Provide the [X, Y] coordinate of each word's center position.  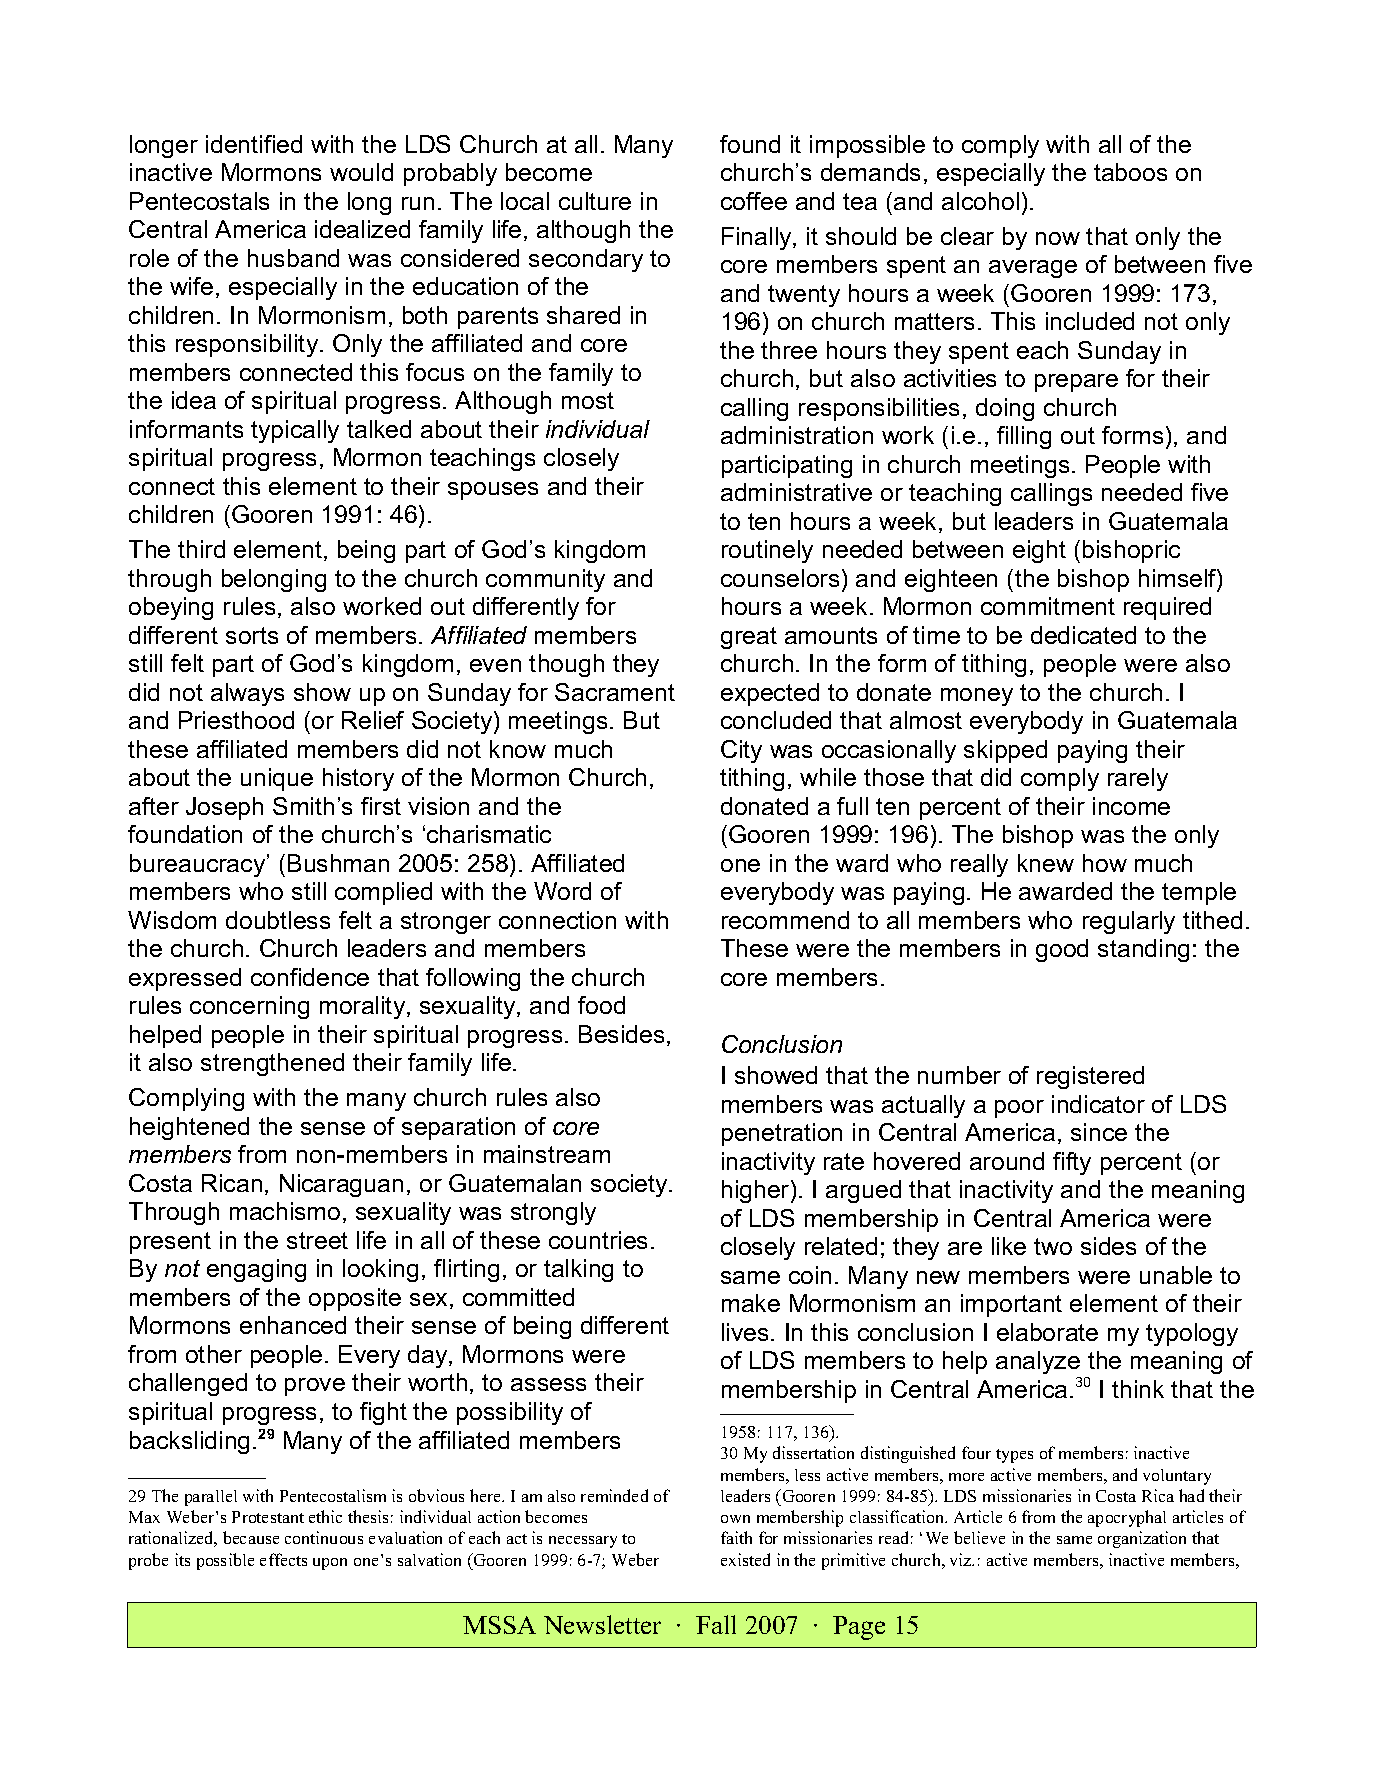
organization [1142, 1539]
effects [283, 1559]
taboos [1130, 172]
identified [254, 144]
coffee [754, 201]
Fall [716, 1624]
